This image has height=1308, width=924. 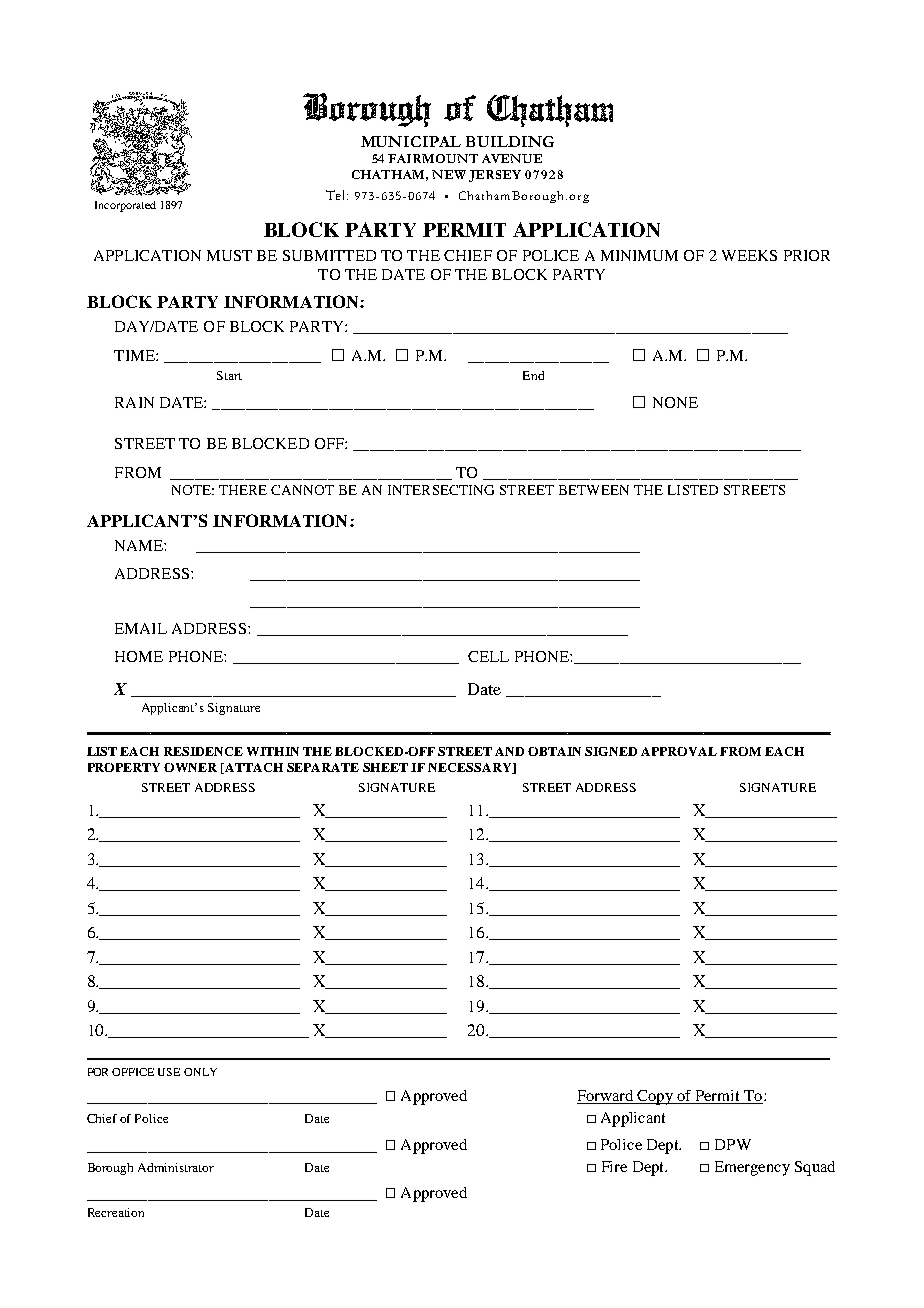 What do you see at coordinates (190, 767) in the image?
I see `OWNER` at bounding box center [190, 767].
